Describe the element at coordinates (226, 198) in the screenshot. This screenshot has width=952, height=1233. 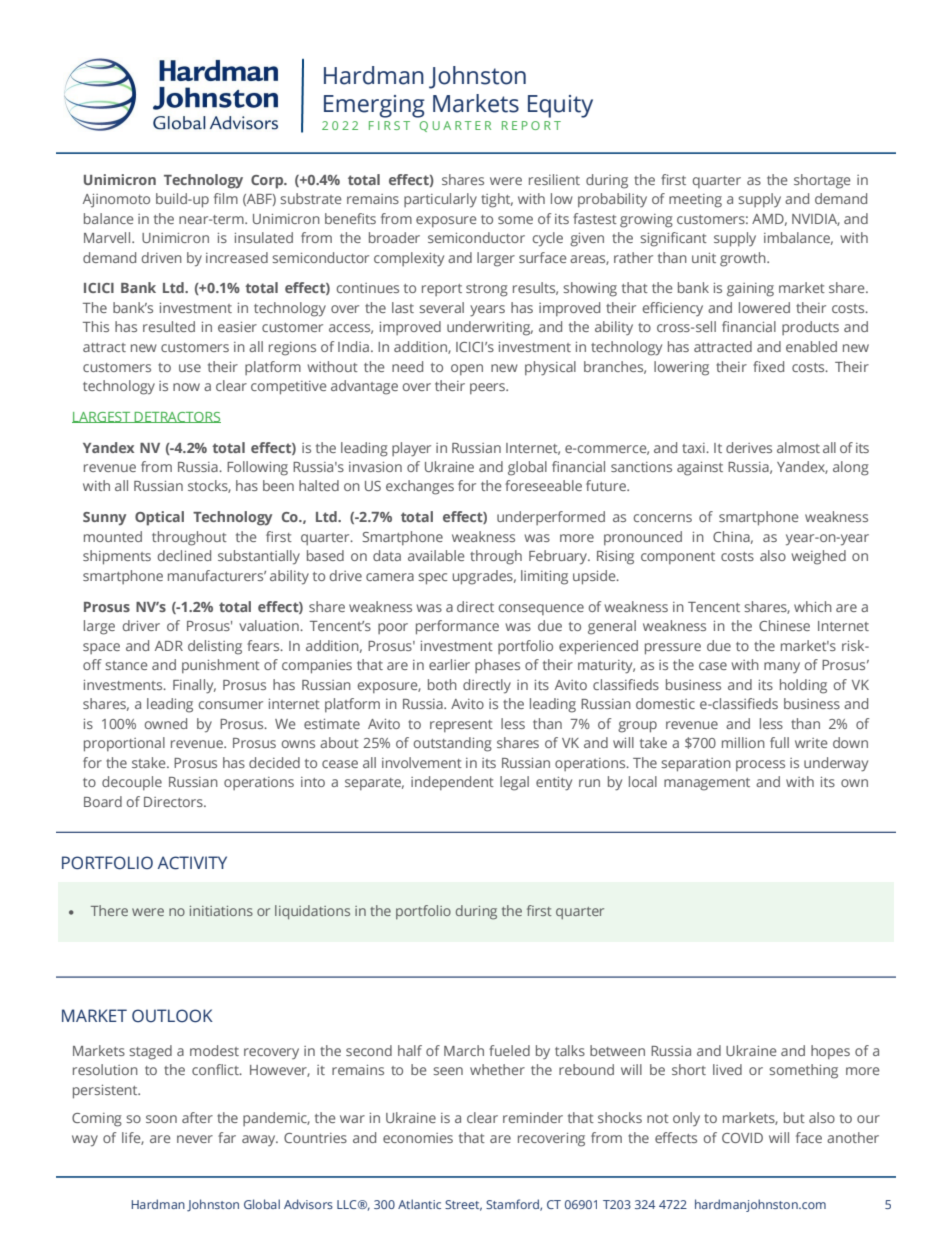
I see `film` at that location.
